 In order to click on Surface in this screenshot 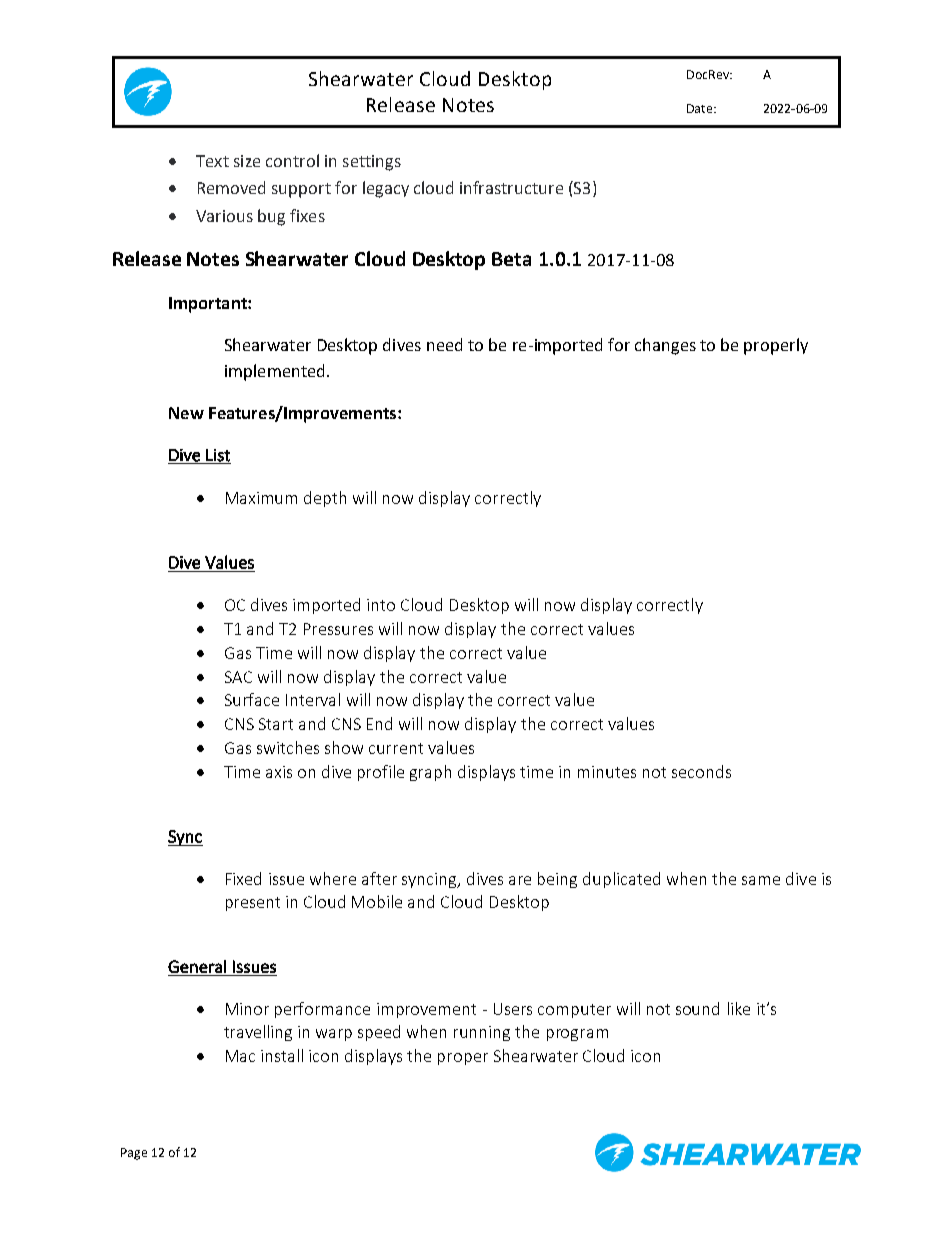, I will do `click(252, 699)`.
